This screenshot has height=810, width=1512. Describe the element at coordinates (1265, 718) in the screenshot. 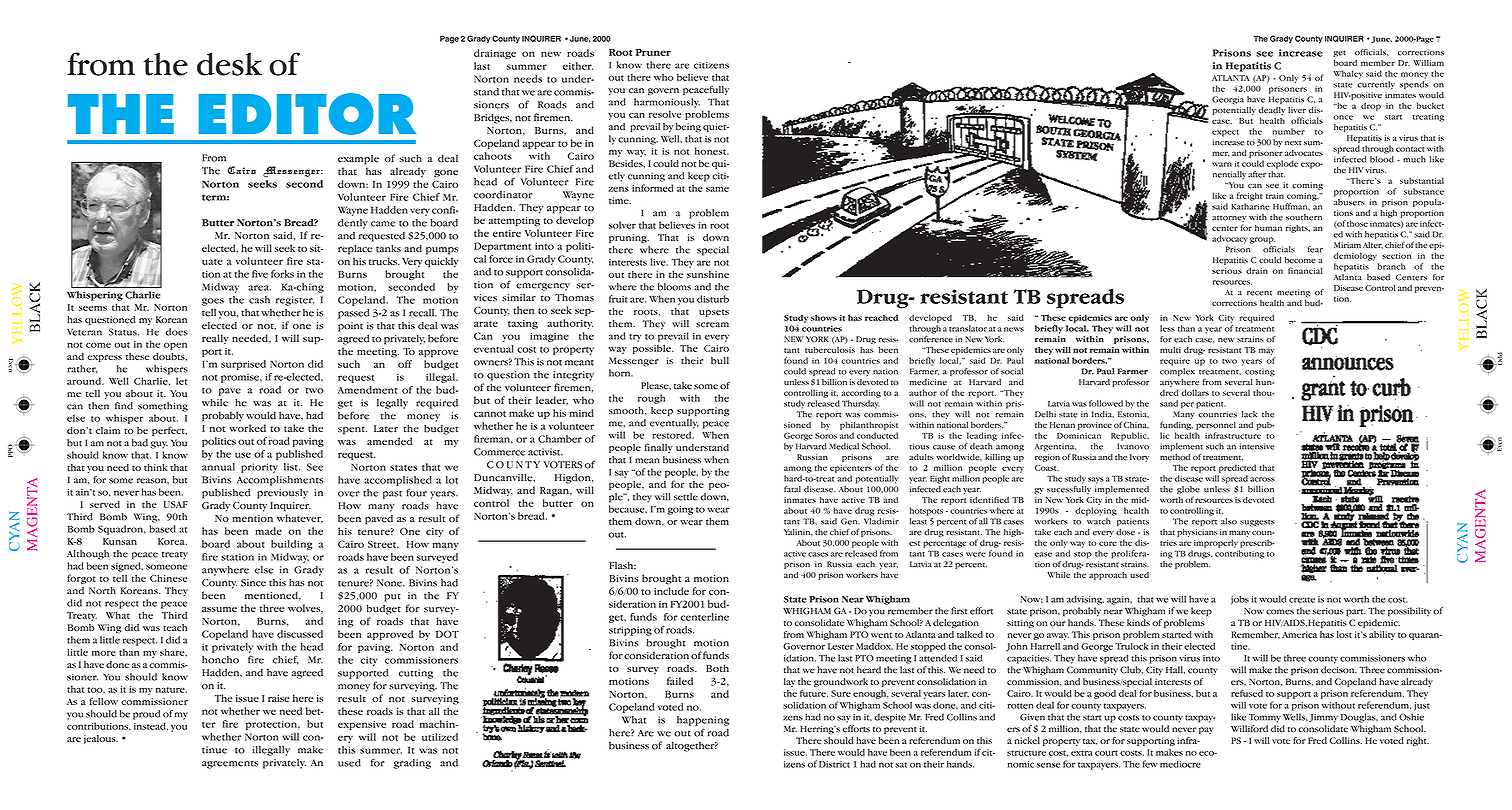

I see `Tommy` at that location.
